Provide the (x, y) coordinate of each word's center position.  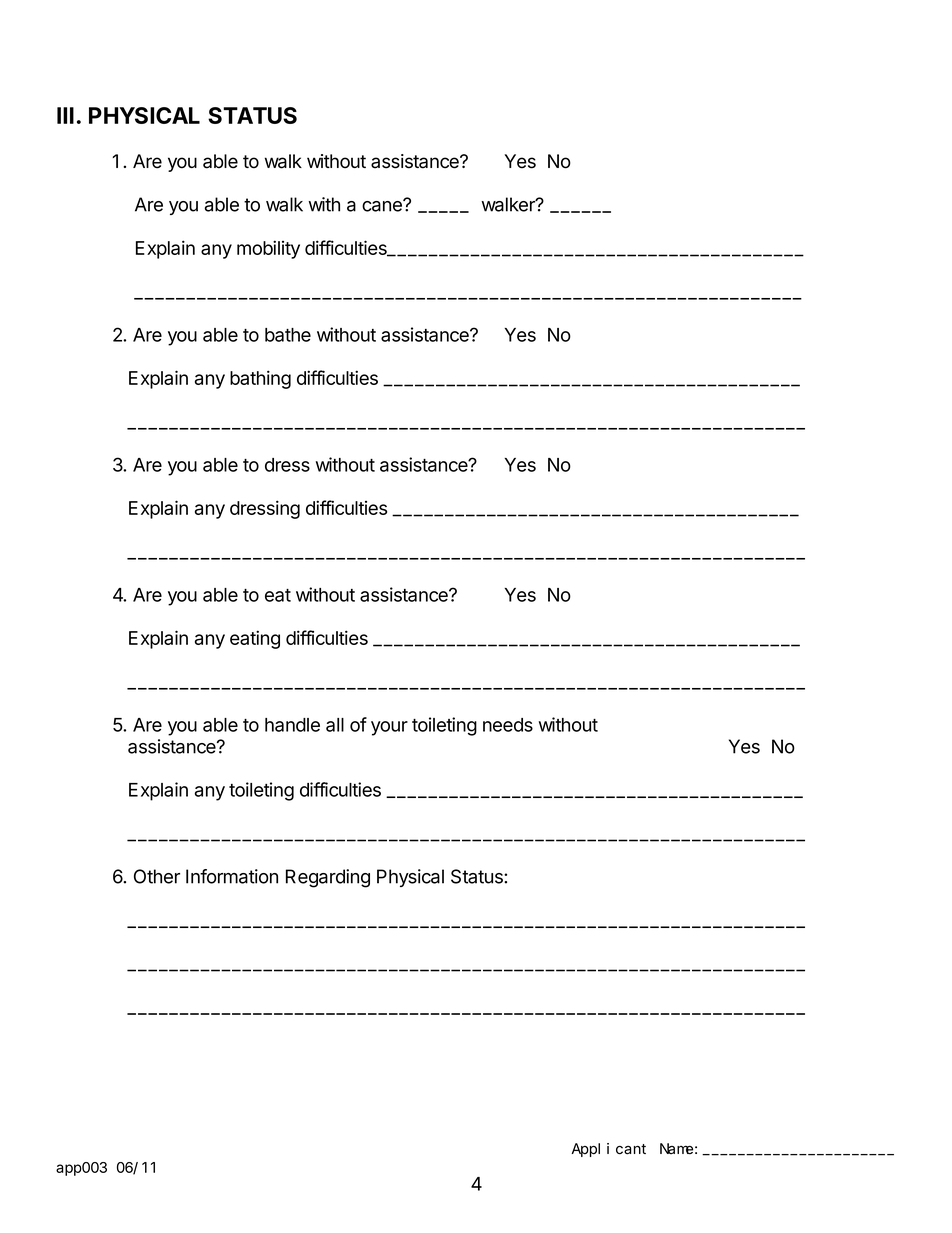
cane (383, 205)
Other (157, 876)
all (335, 725)
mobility (268, 249)
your (389, 728)
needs (508, 725)
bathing (260, 379)
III (65, 115)
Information (232, 876)
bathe (288, 335)
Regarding (328, 878)
